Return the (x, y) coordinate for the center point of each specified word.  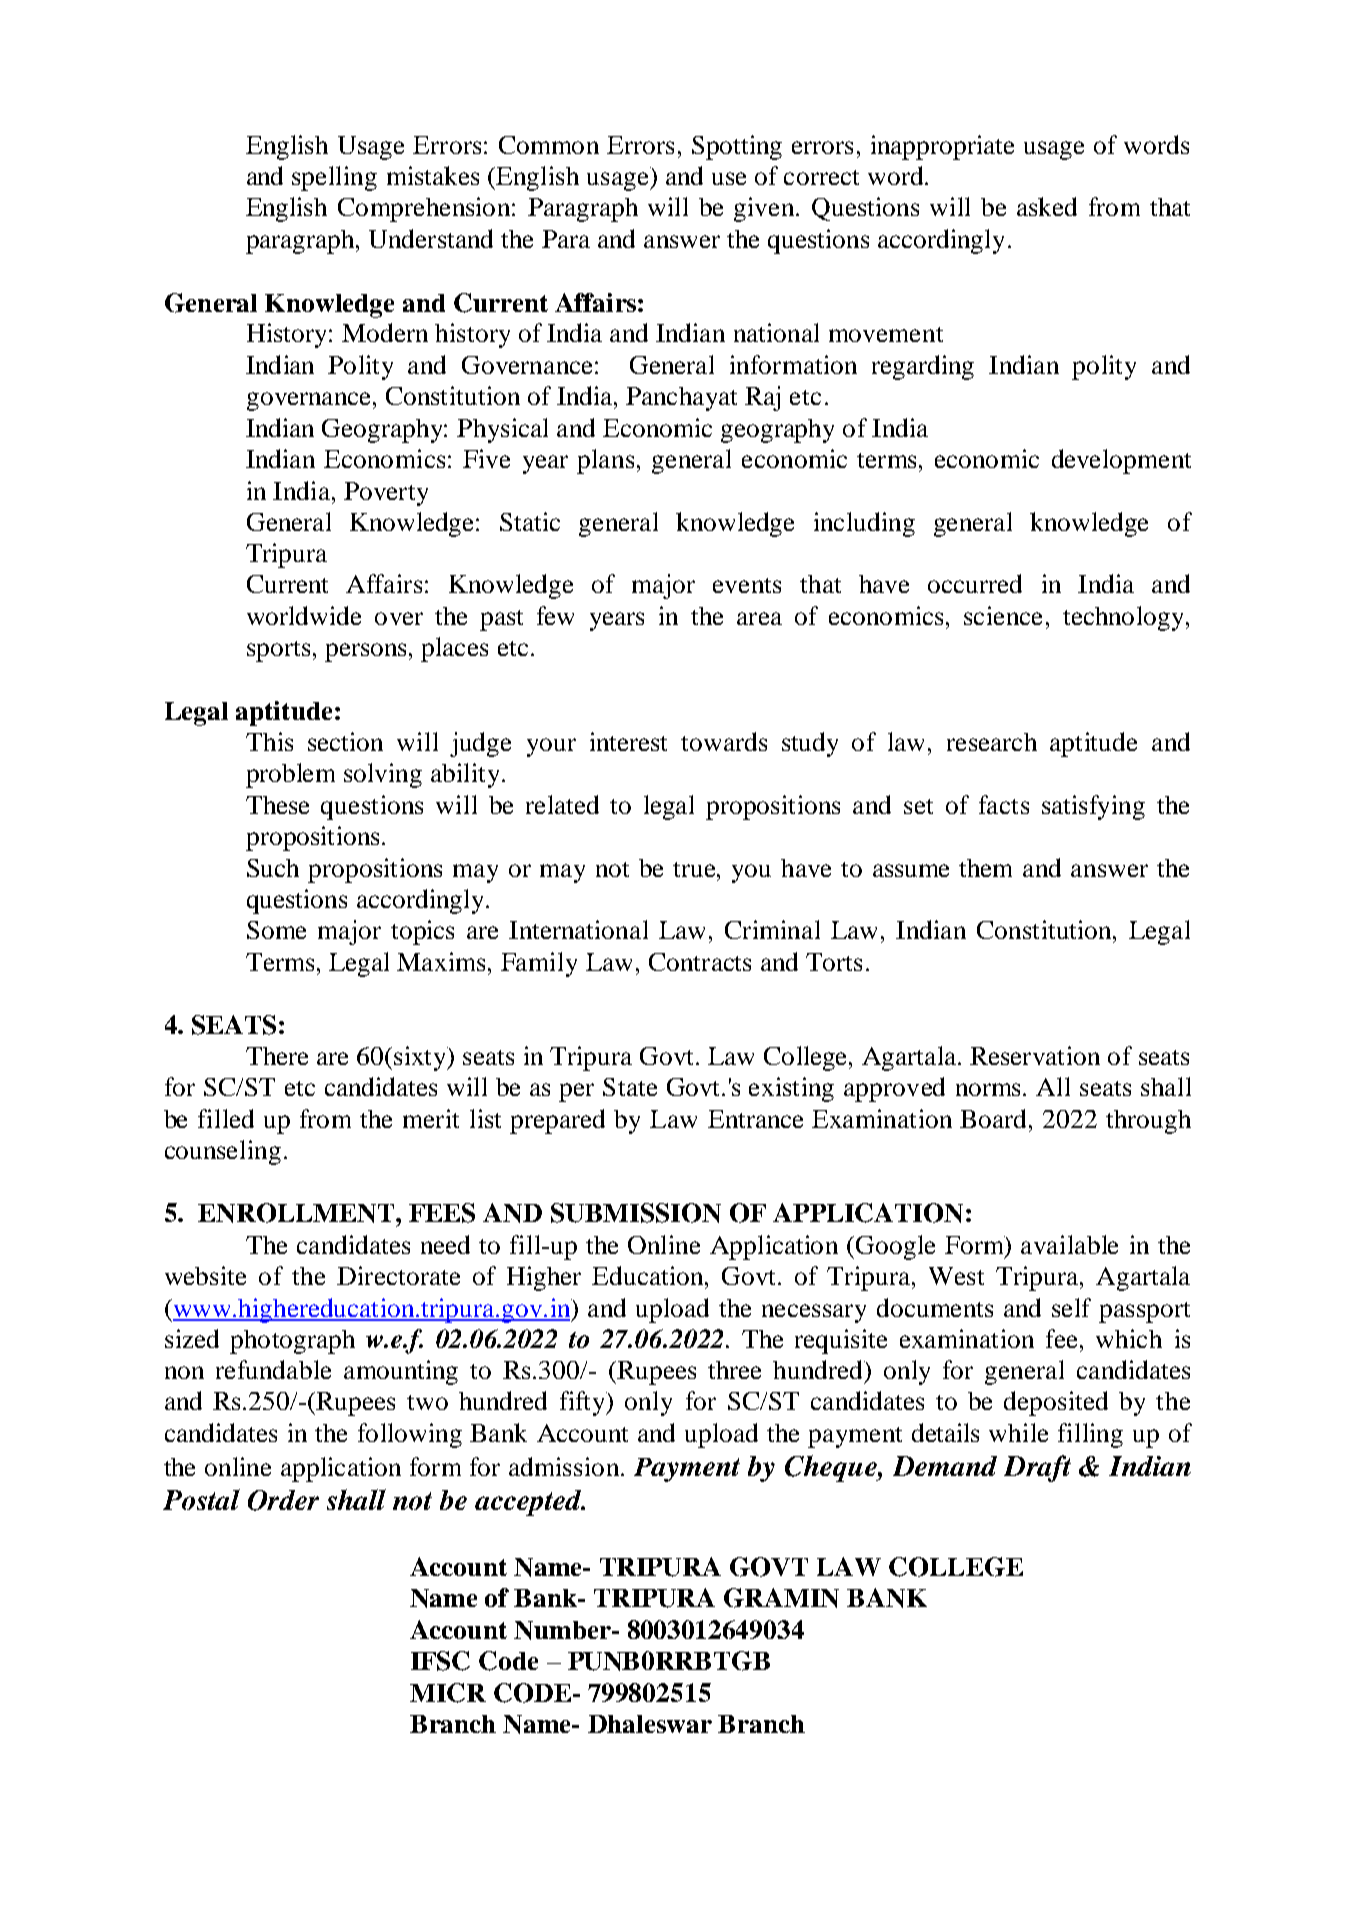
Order (283, 1500)
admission (565, 1466)
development (1121, 461)
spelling (334, 178)
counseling (223, 1152)
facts (1004, 804)
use (729, 178)
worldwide (304, 615)
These (277, 805)
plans (605, 461)
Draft (1037, 1468)
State (630, 1087)
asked (1047, 206)
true (696, 869)
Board (995, 1118)
